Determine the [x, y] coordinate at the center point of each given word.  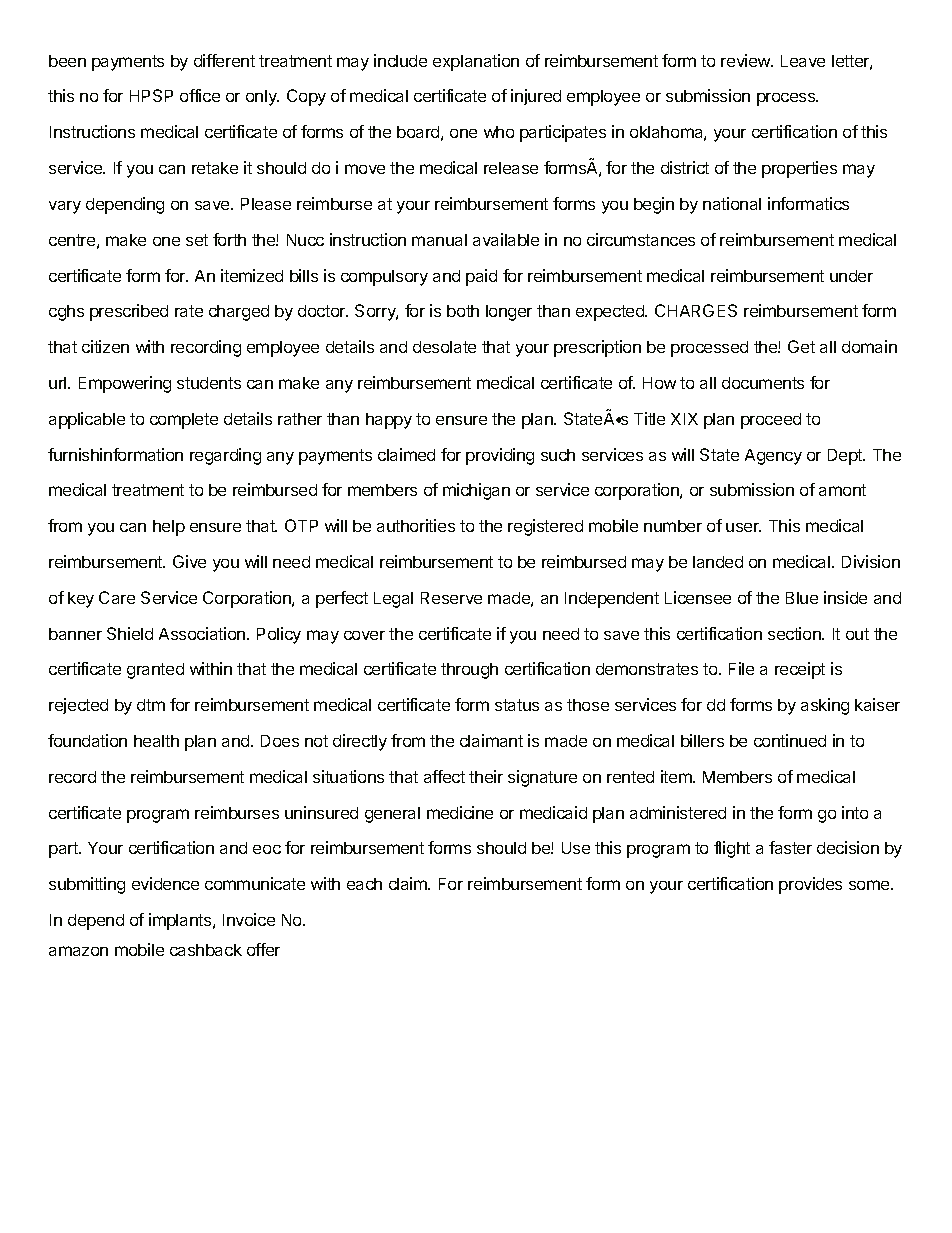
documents [763, 383]
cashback [206, 950]
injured [536, 97]
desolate [444, 347]
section [795, 633]
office [200, 95]
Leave [803, 61]
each [364, 884]
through [469, 671]
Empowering [125, 384]
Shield [130, 633]
